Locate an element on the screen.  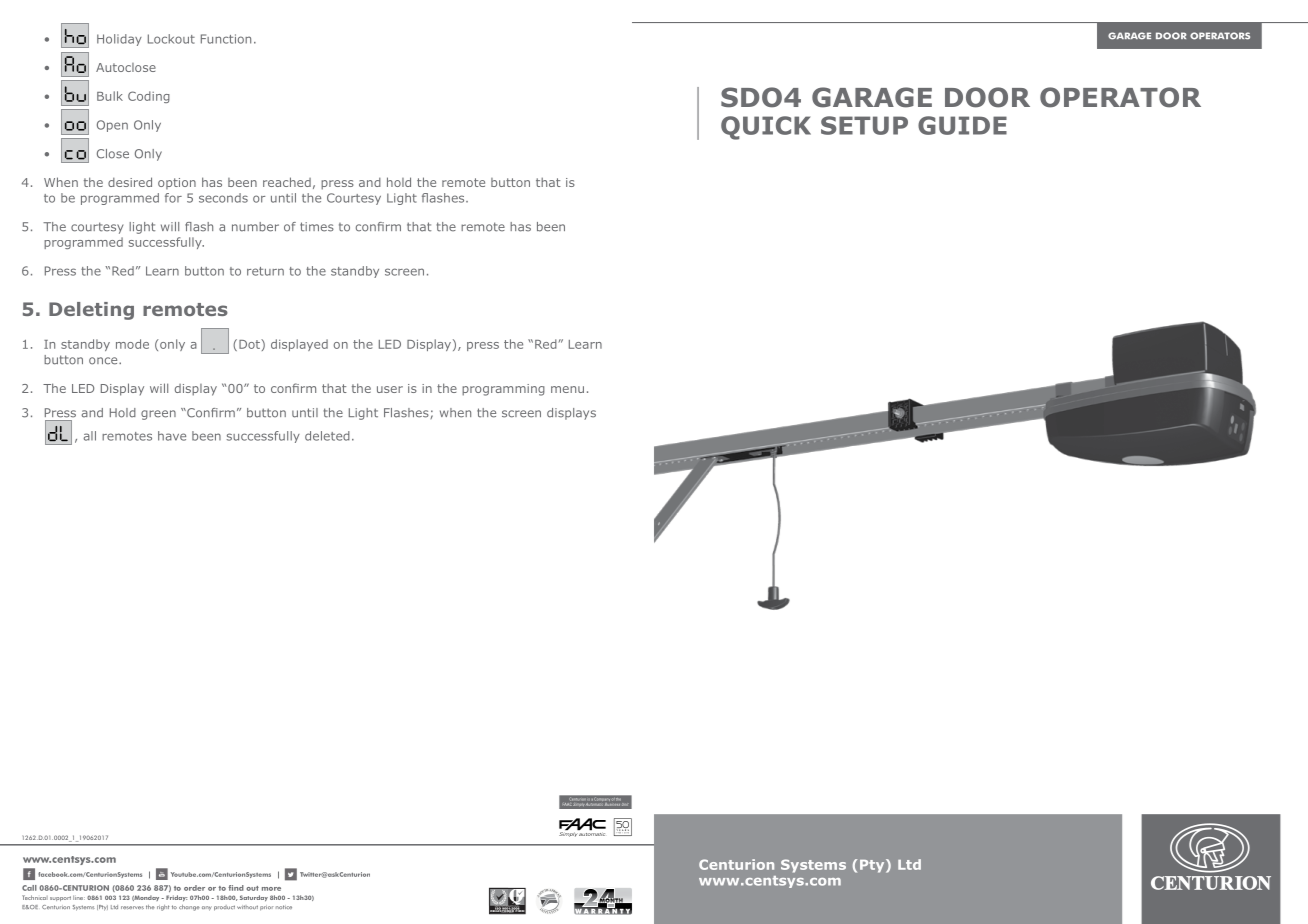
SETUP is located at coordinates (864, 125).
